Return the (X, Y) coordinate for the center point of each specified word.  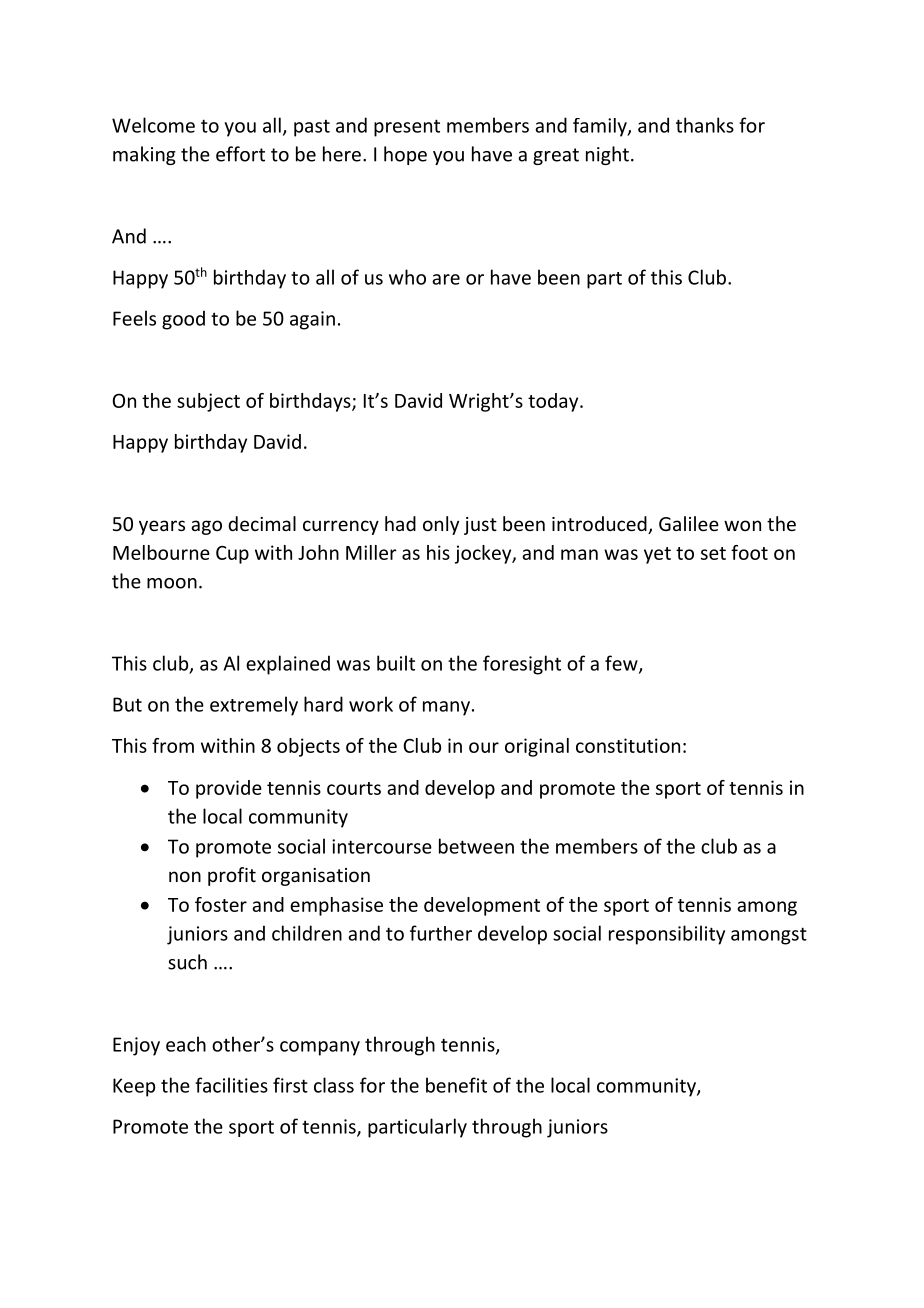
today (554, 402)
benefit (456, 1085)
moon (172, 583)
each (186, 1044)
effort (240, 154)
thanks (705, 125)
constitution (628, 745)
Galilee (689, 523)
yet (657, 555)
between (476, 846)
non (185, 876)
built (396, 663)
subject (208, 402)
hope (405, 155)
